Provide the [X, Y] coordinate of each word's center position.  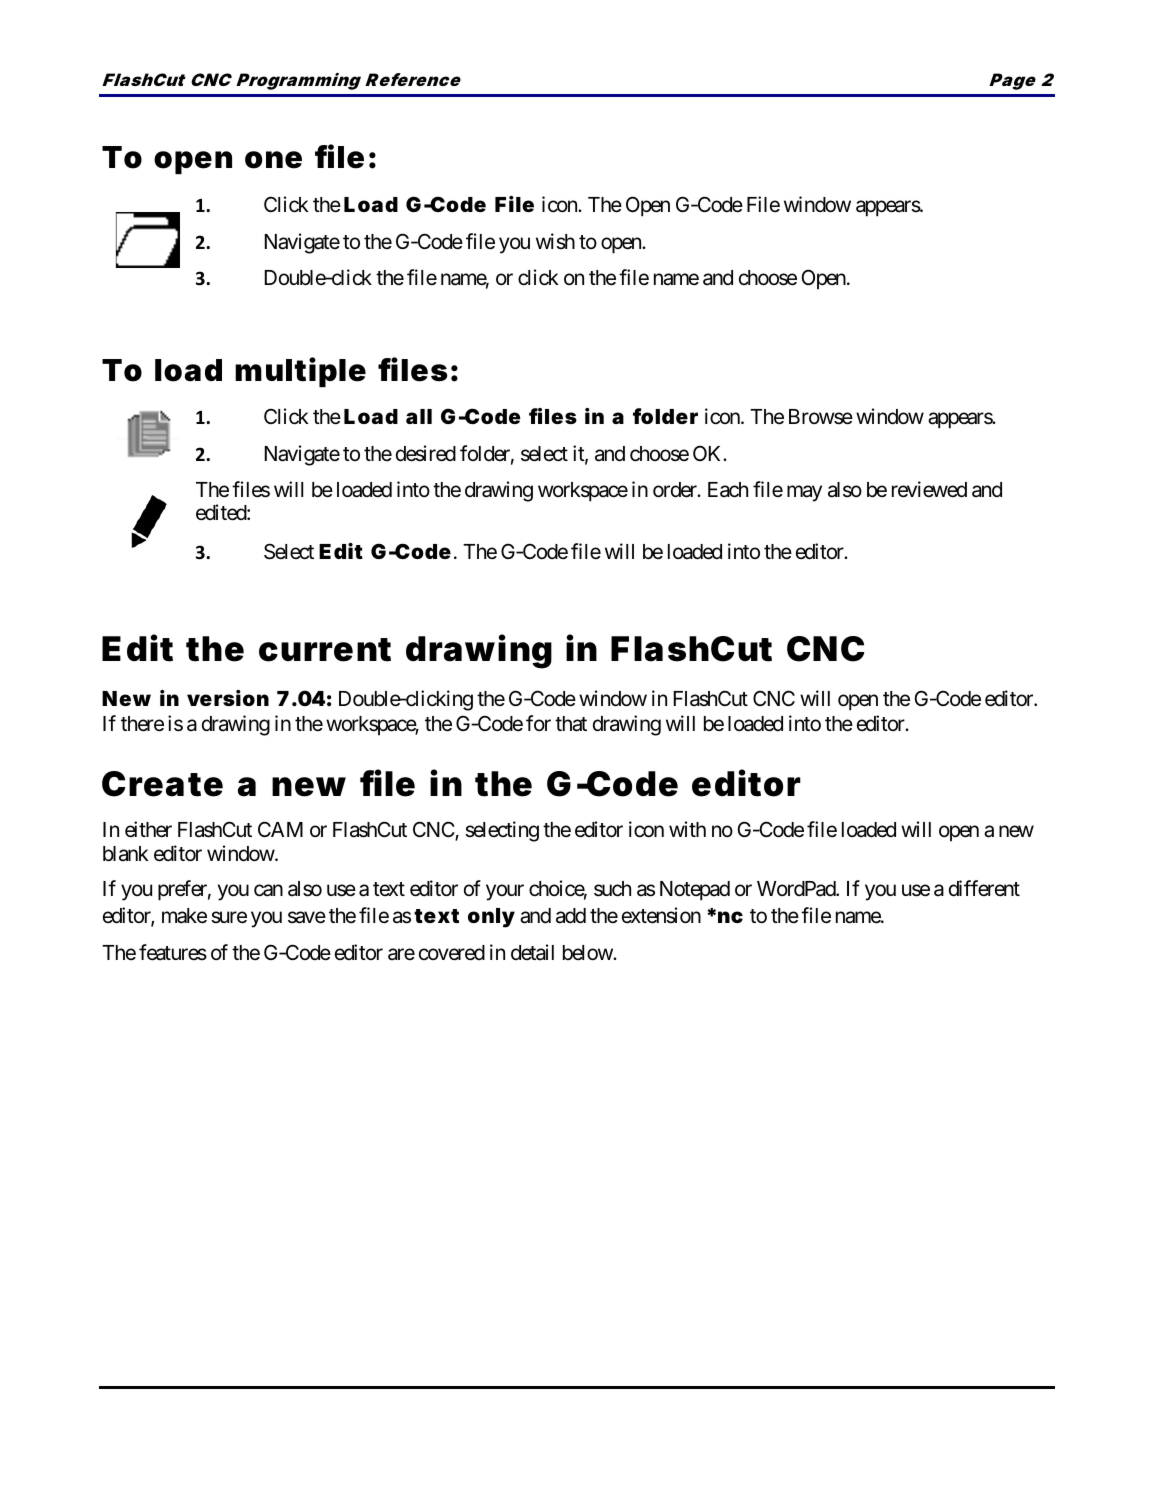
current [325, 650]
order [676, 490]
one [273, 160]
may [804, 493]
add [571, 916]
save [307, 918]
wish [555, 241]
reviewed [929, 489]
